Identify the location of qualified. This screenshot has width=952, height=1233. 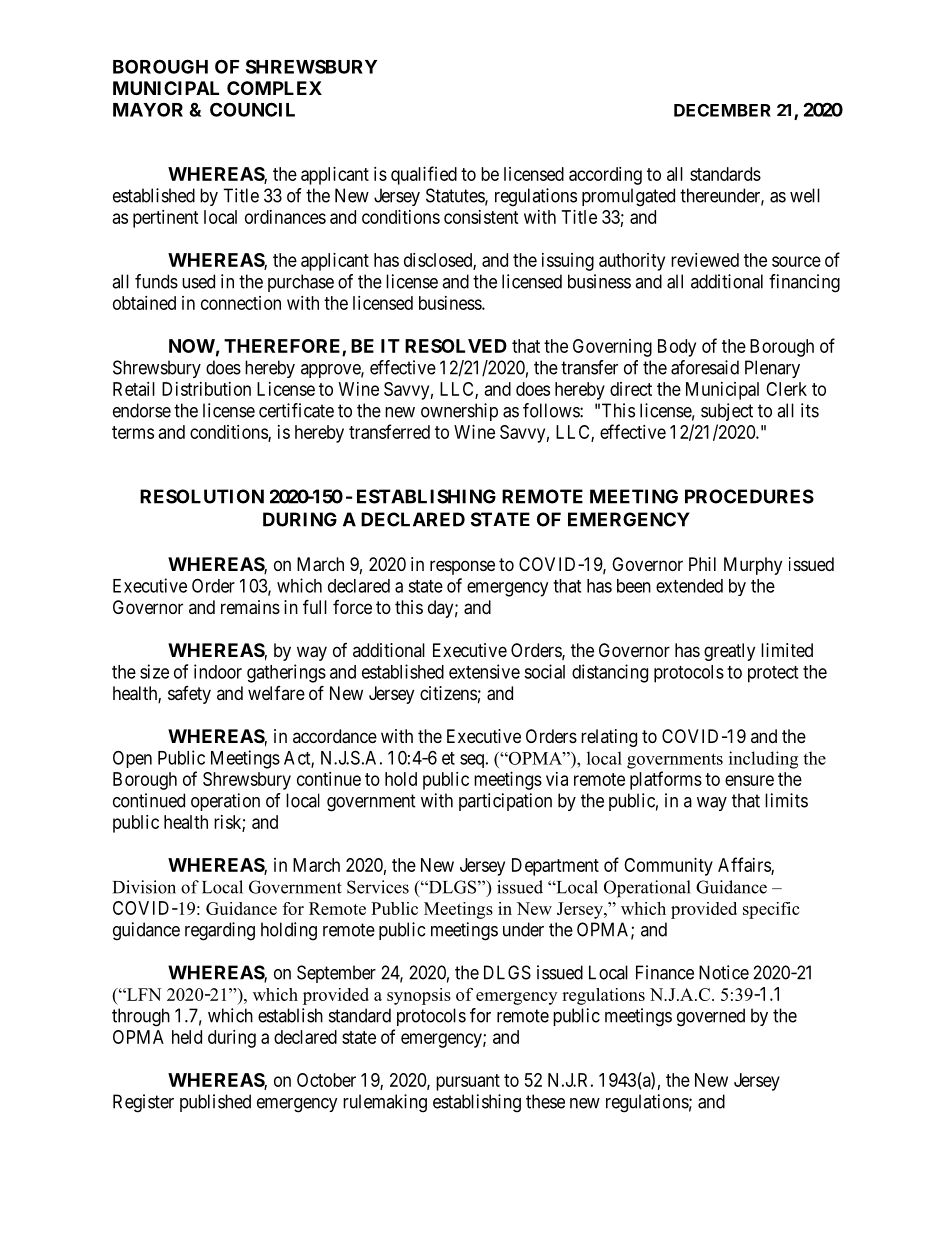
(424, 175).
